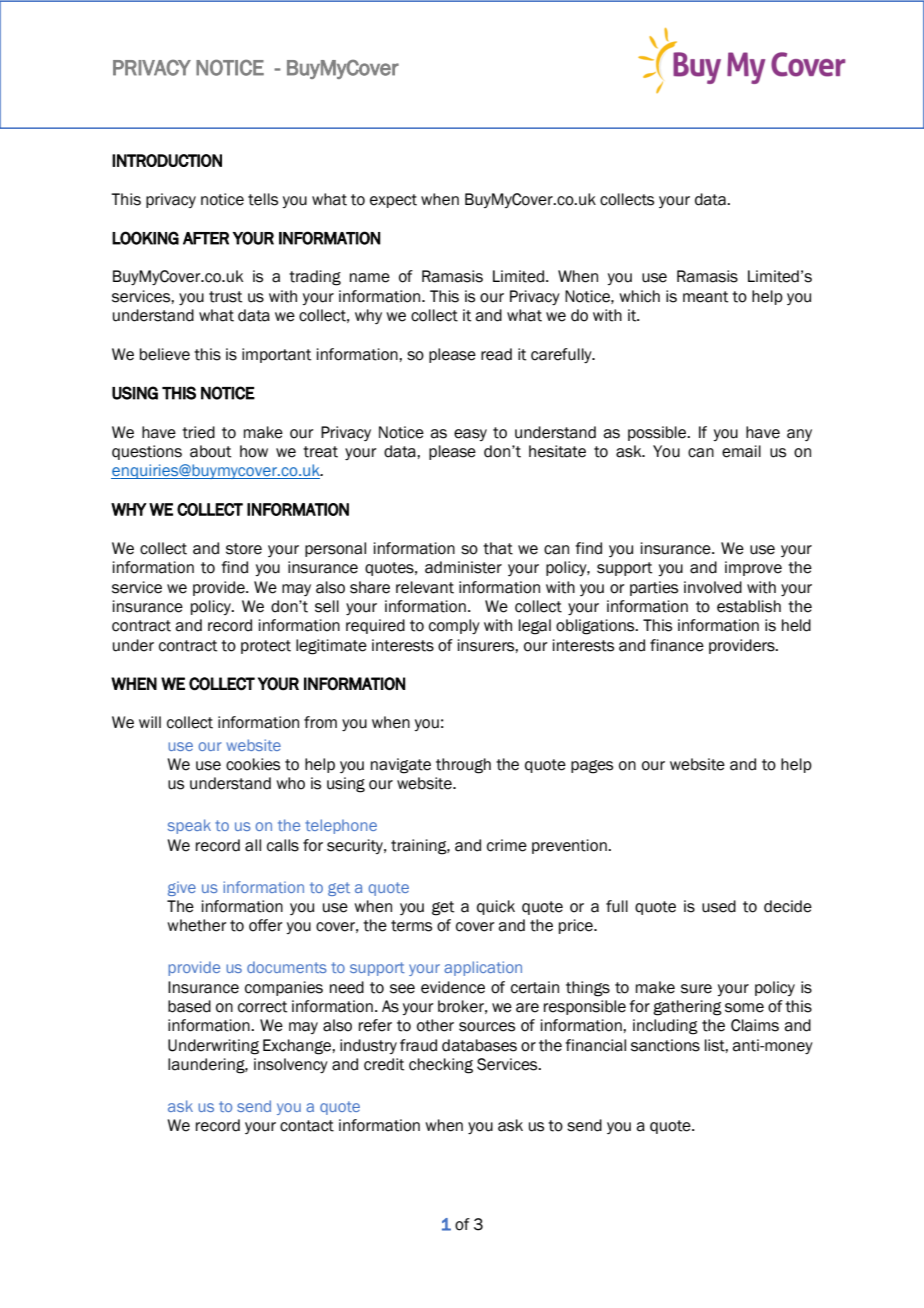 The width and height of the page is (924, 1308). What do you see at coordinates (741, 451) in the page?
I see `email` at bounding box center [741, 451].
